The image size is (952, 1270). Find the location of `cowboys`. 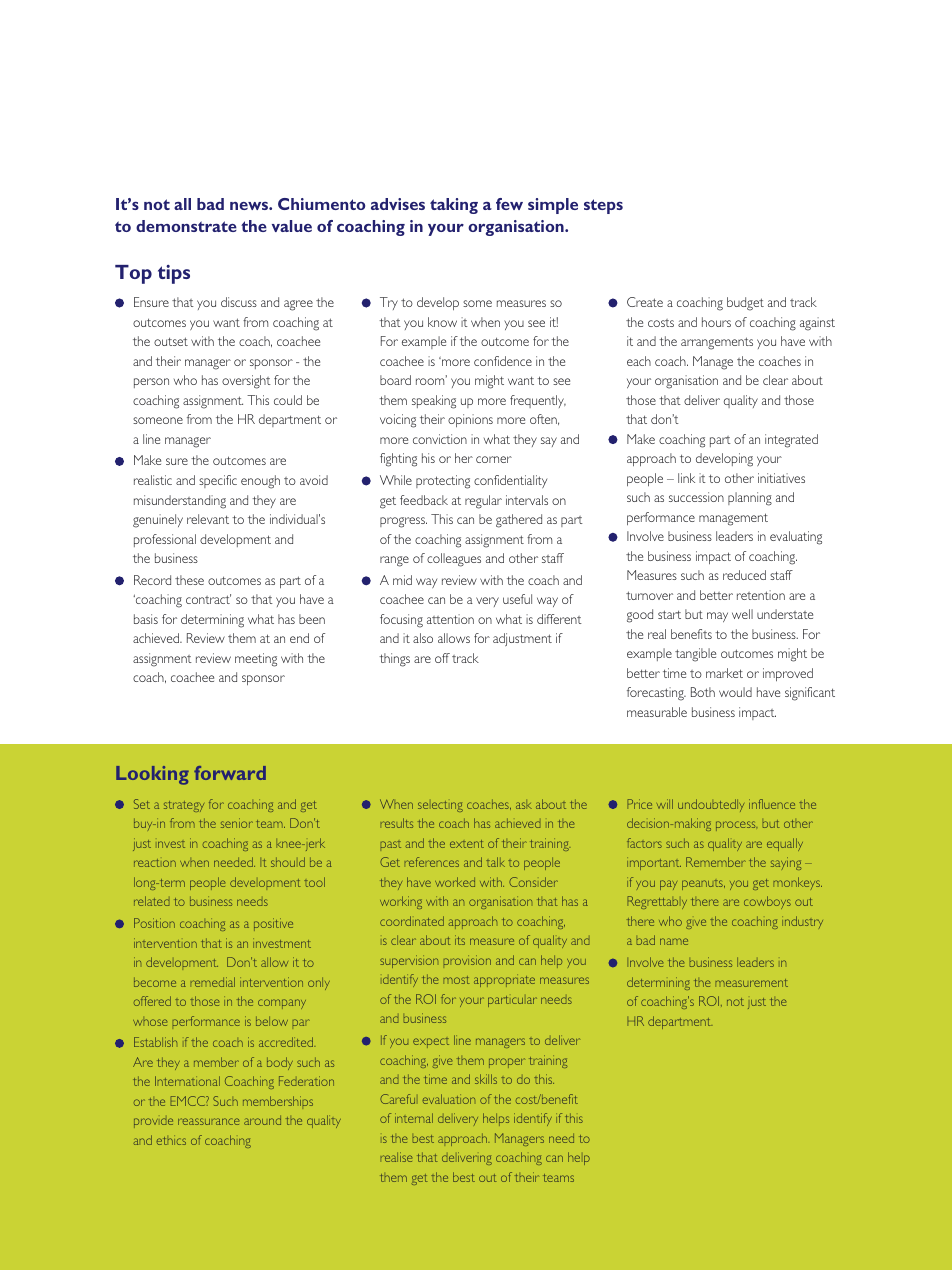

cowboys is located at coordinates (767, 902).
